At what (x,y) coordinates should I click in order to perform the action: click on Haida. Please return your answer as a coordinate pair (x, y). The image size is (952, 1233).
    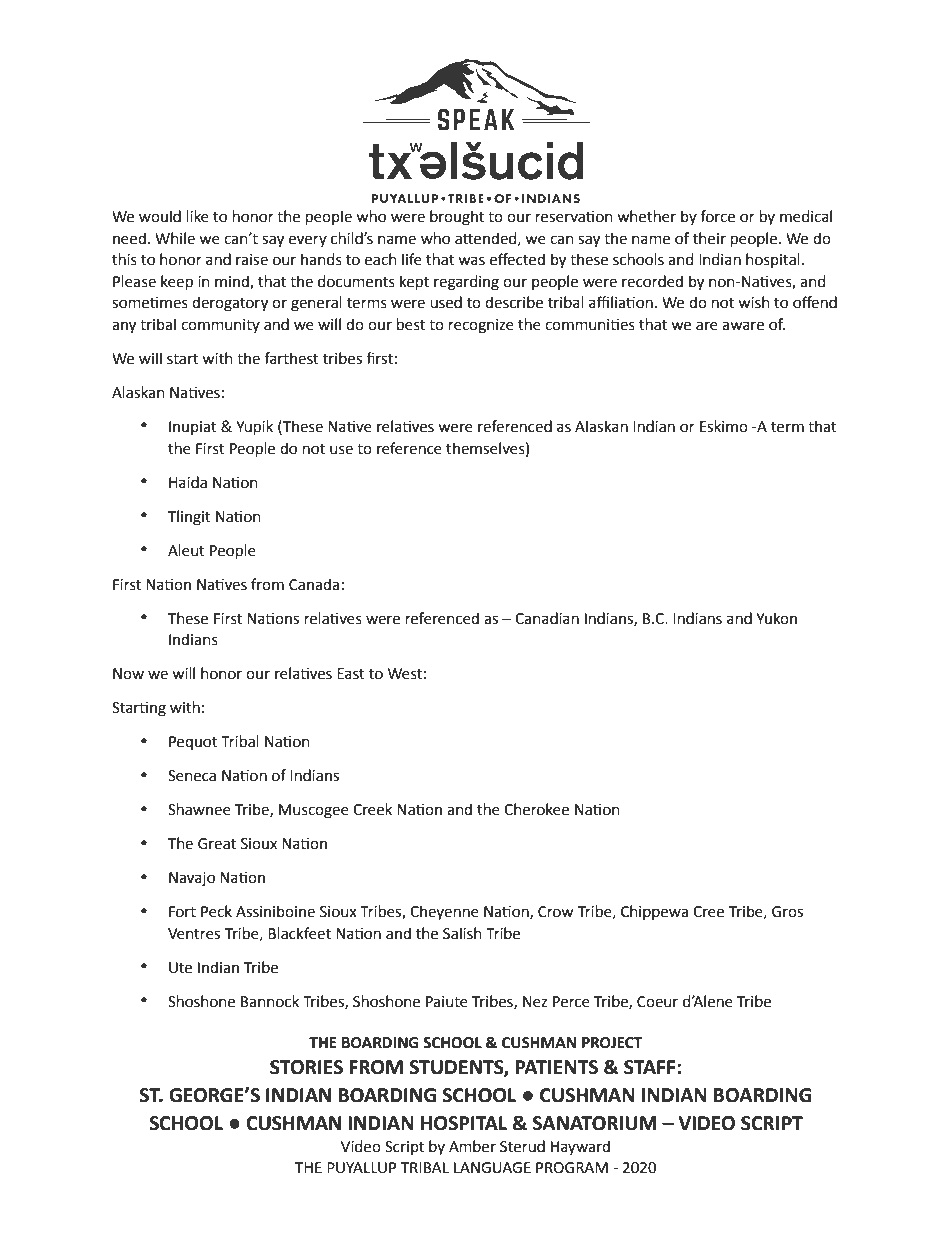
    Looking at the image, I should click on (188, 482).
